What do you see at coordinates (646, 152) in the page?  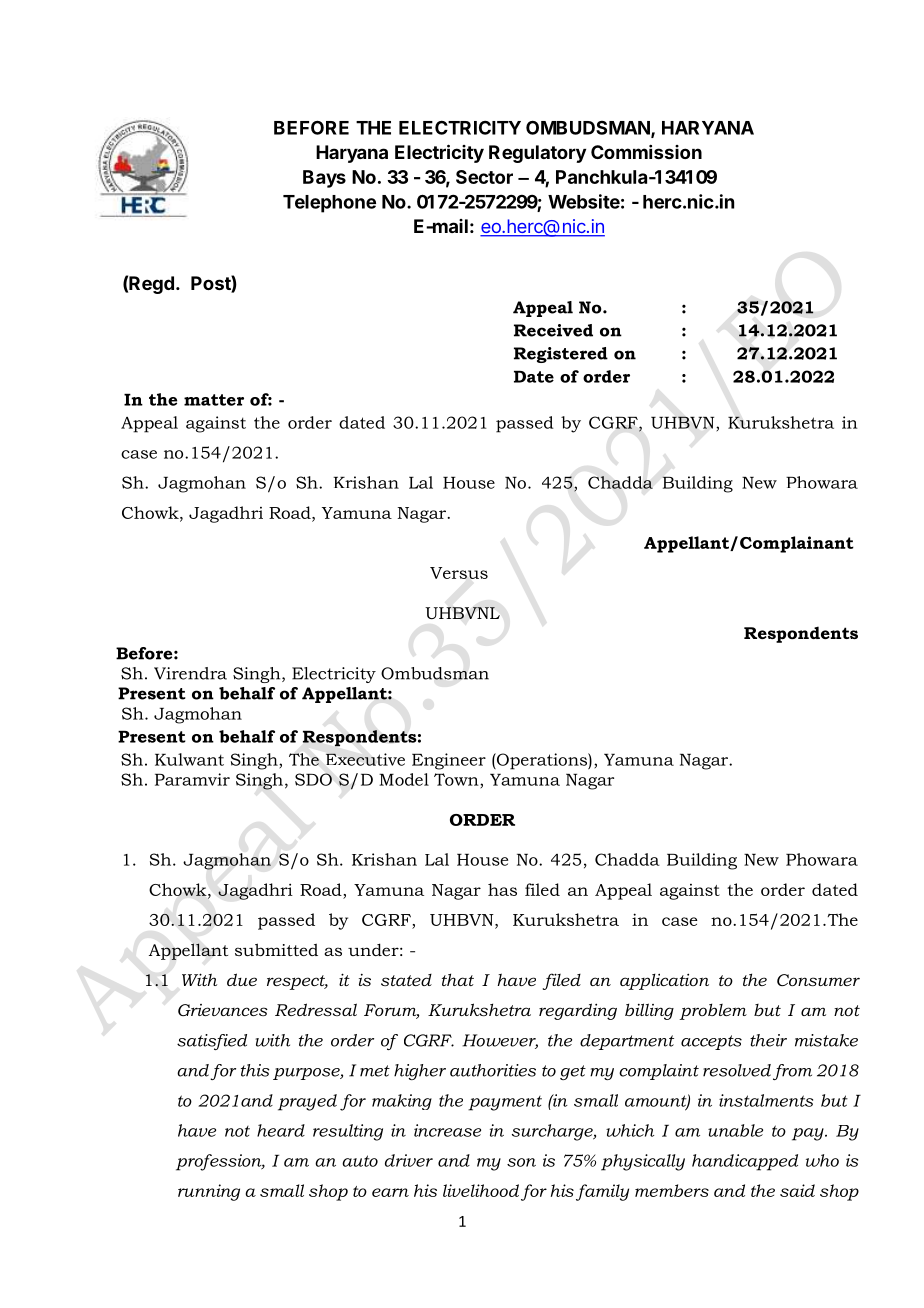 I see `Commission` at bounding box center [646, 152].
